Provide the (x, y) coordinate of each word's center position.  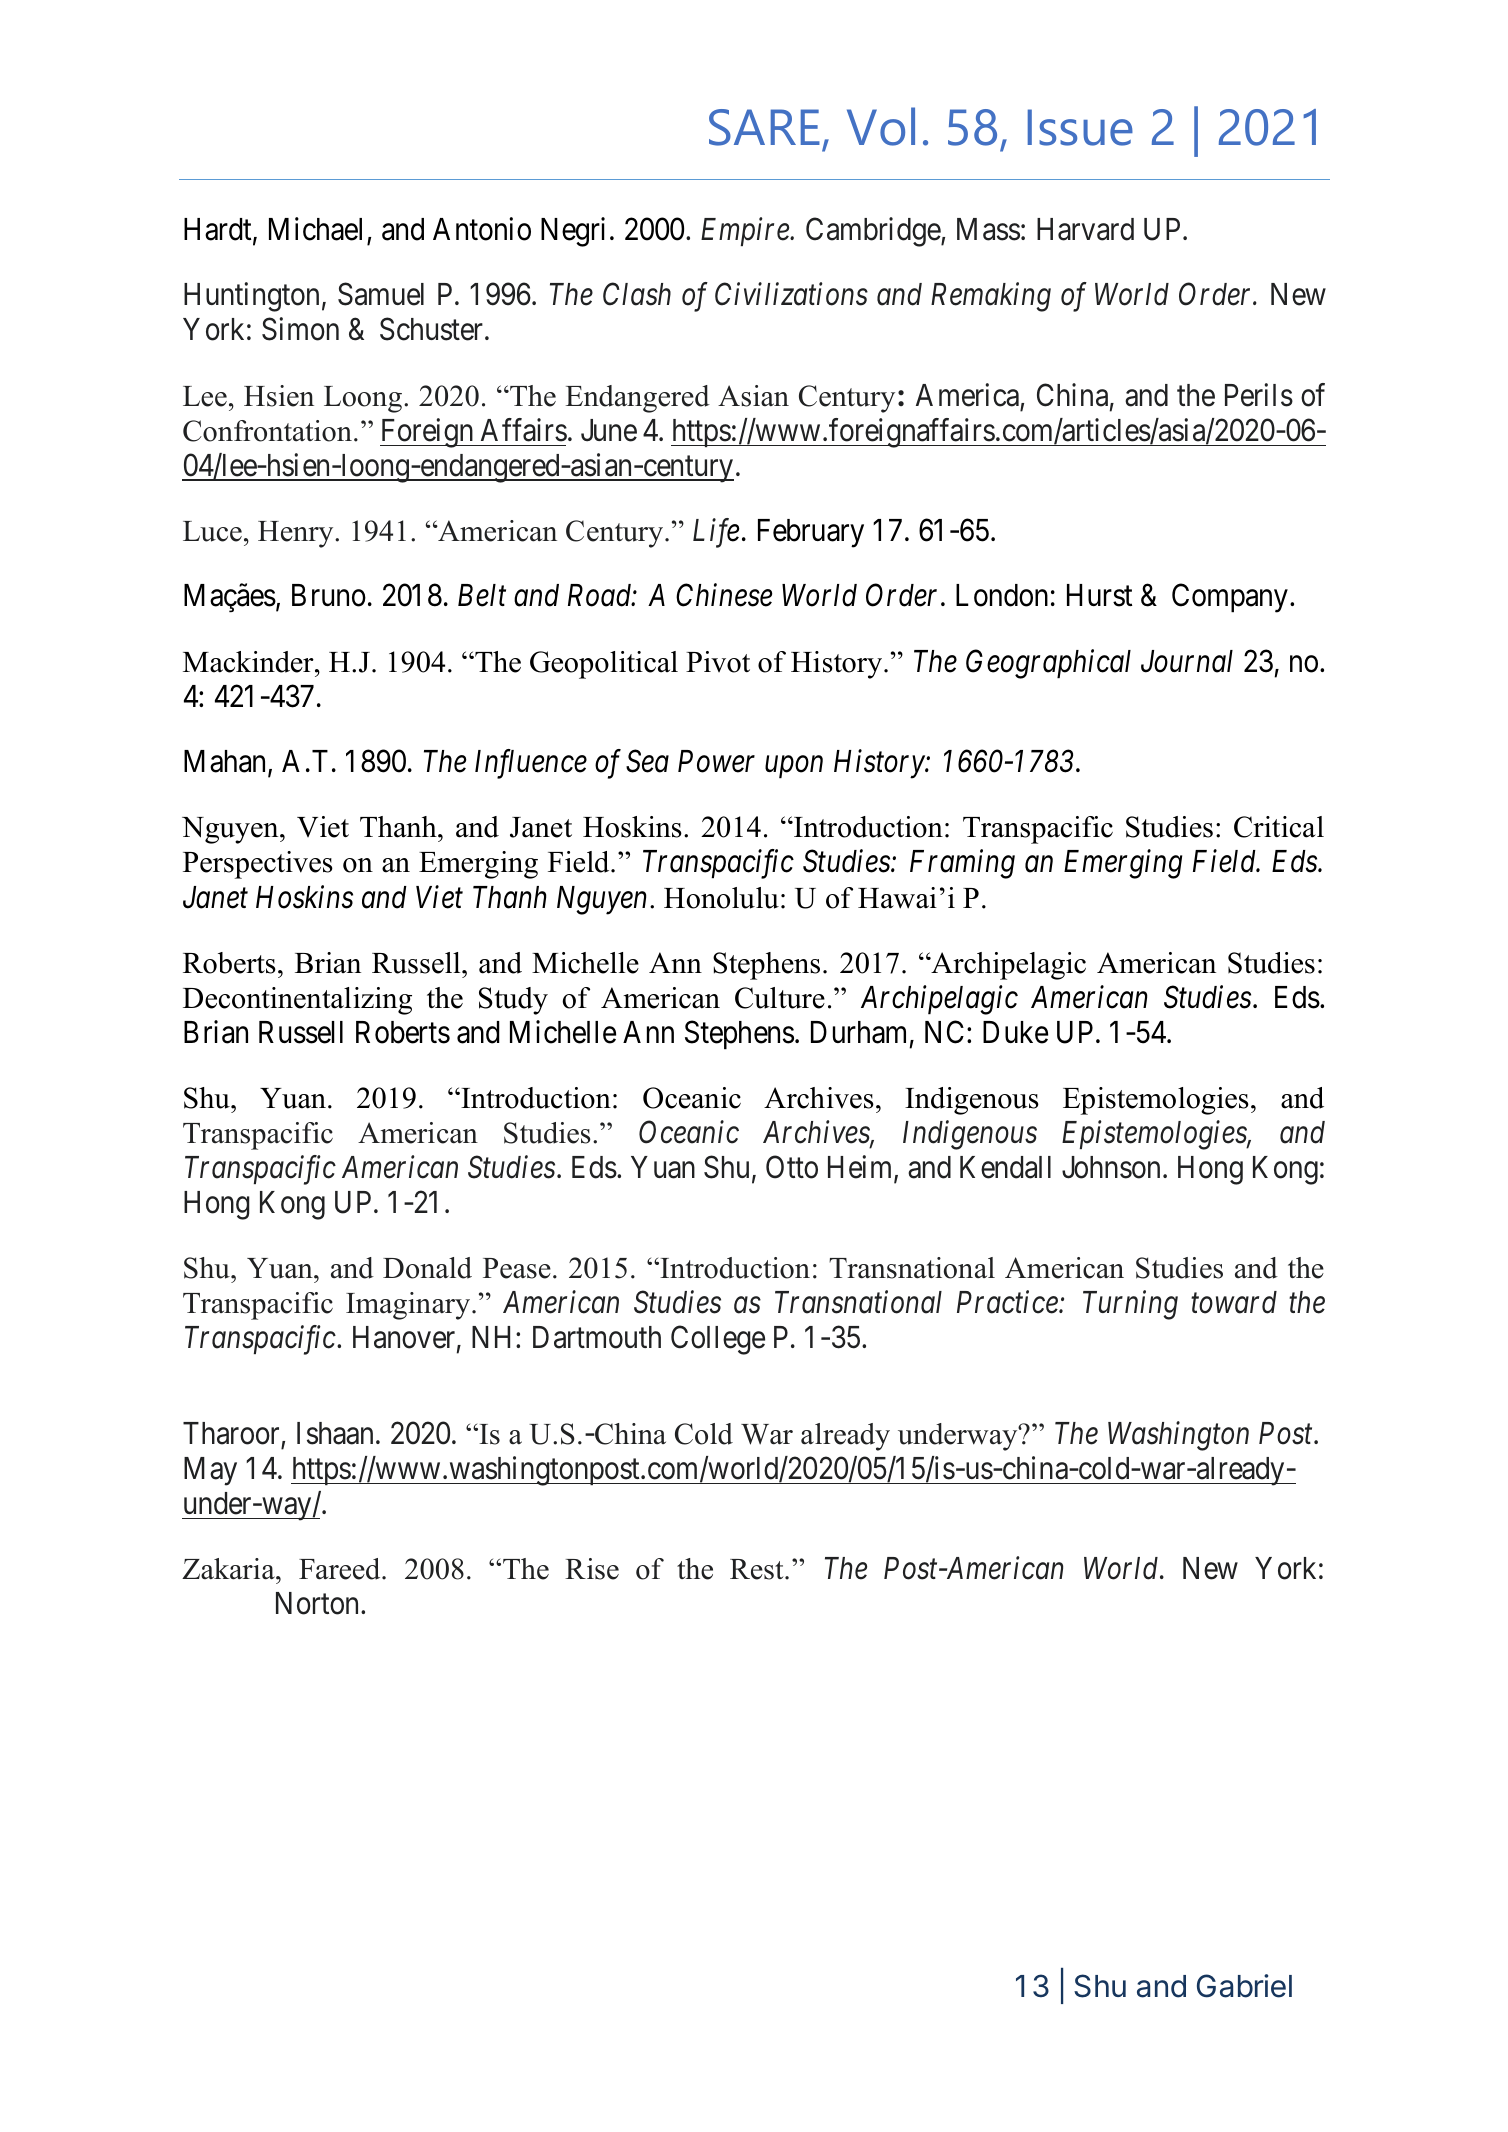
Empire (746, 232)
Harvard (1085, 229)
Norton (319, 1603)
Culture (780, 998)
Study (513, 1001)
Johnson (1111, 1167)
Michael (315, 229)
